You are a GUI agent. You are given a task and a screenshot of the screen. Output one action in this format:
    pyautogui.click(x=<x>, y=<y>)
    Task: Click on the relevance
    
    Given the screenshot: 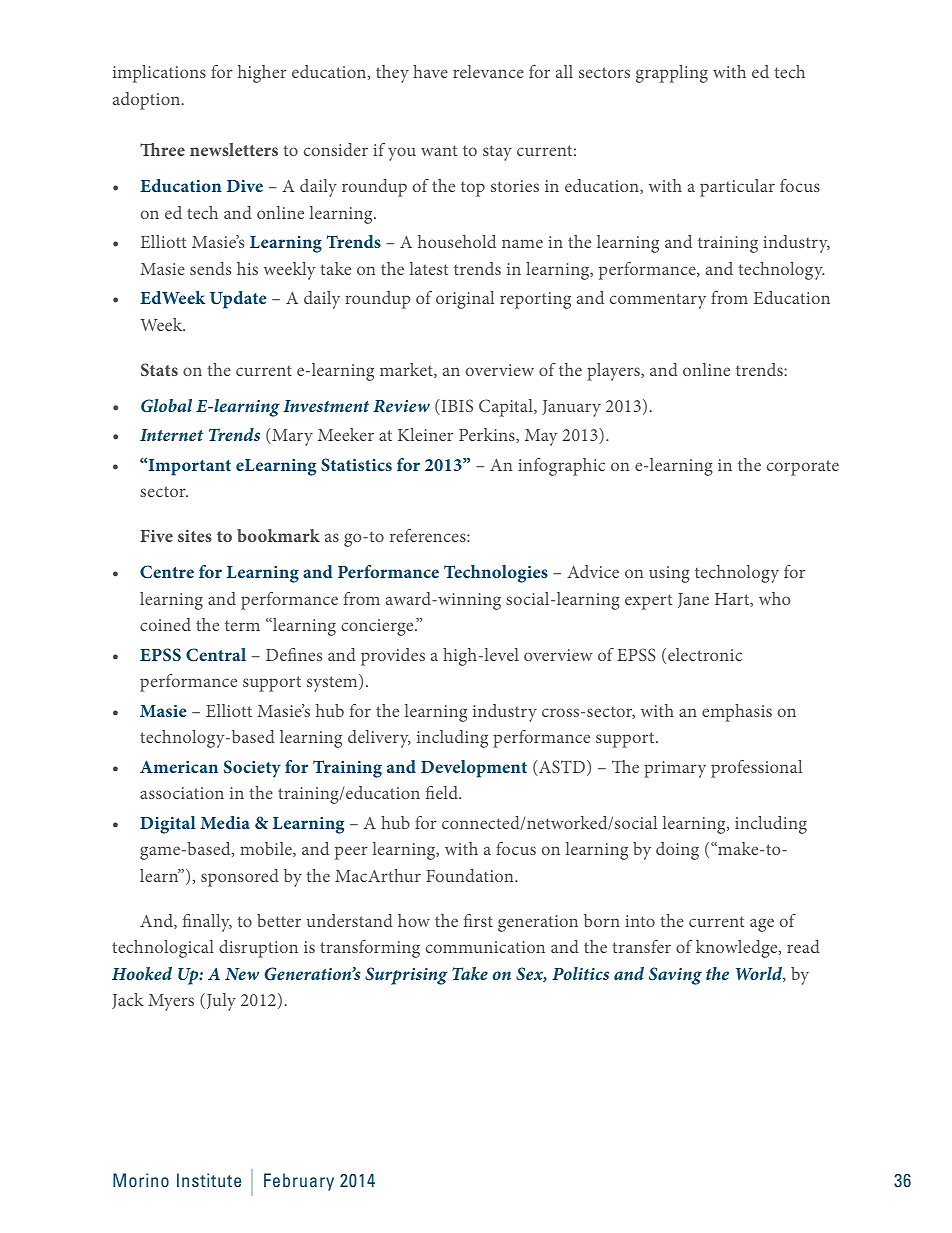 What is the action you would take?
    pyautogui.click(x=488, y=71)
